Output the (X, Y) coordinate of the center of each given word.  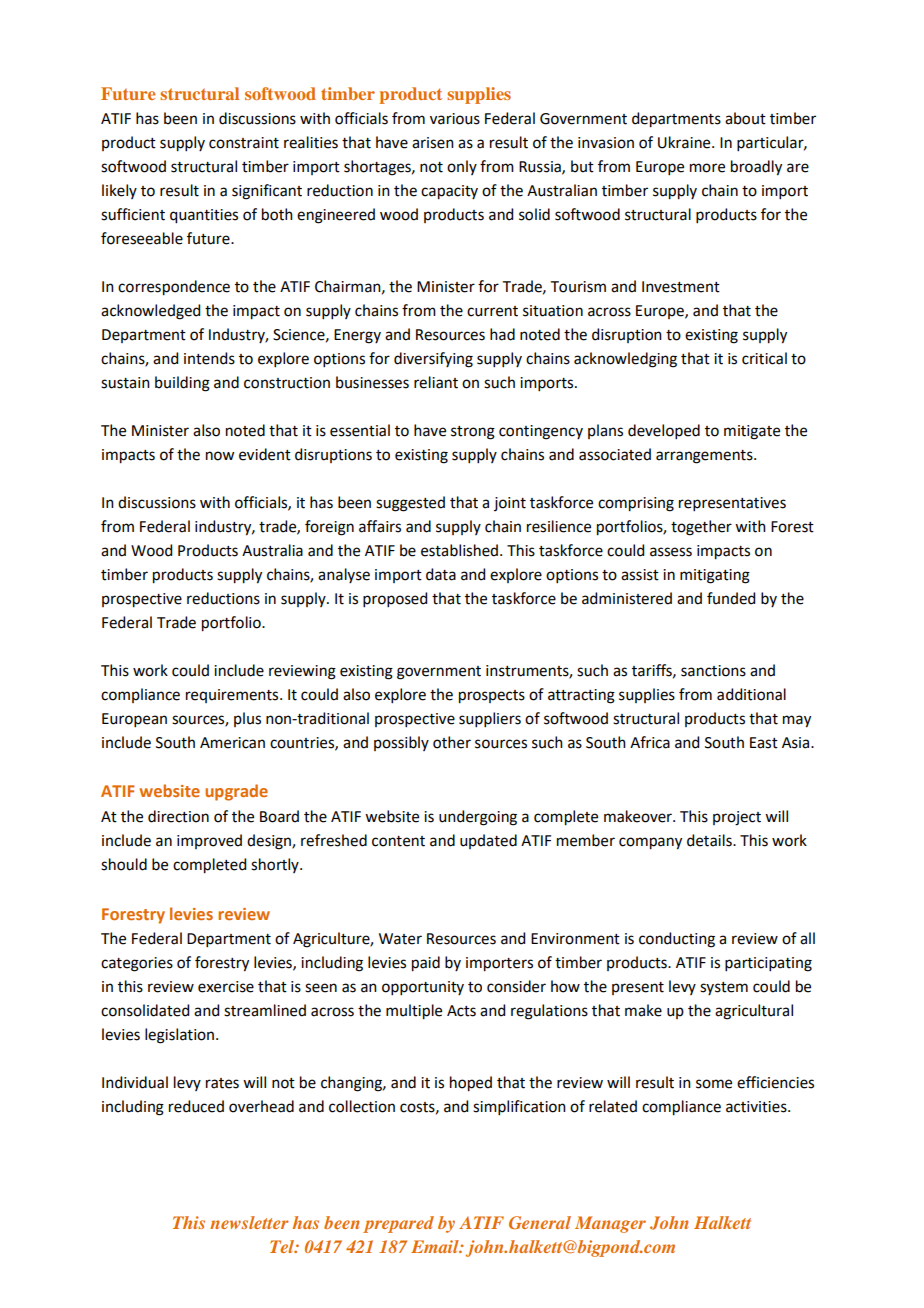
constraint (244, 143)
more (707, 168)
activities (757, 1107)
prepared (398, 1224)
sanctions (713, 671)
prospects (492, 697)
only (462, 167)
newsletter (249, 1222)
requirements (233, 696)
